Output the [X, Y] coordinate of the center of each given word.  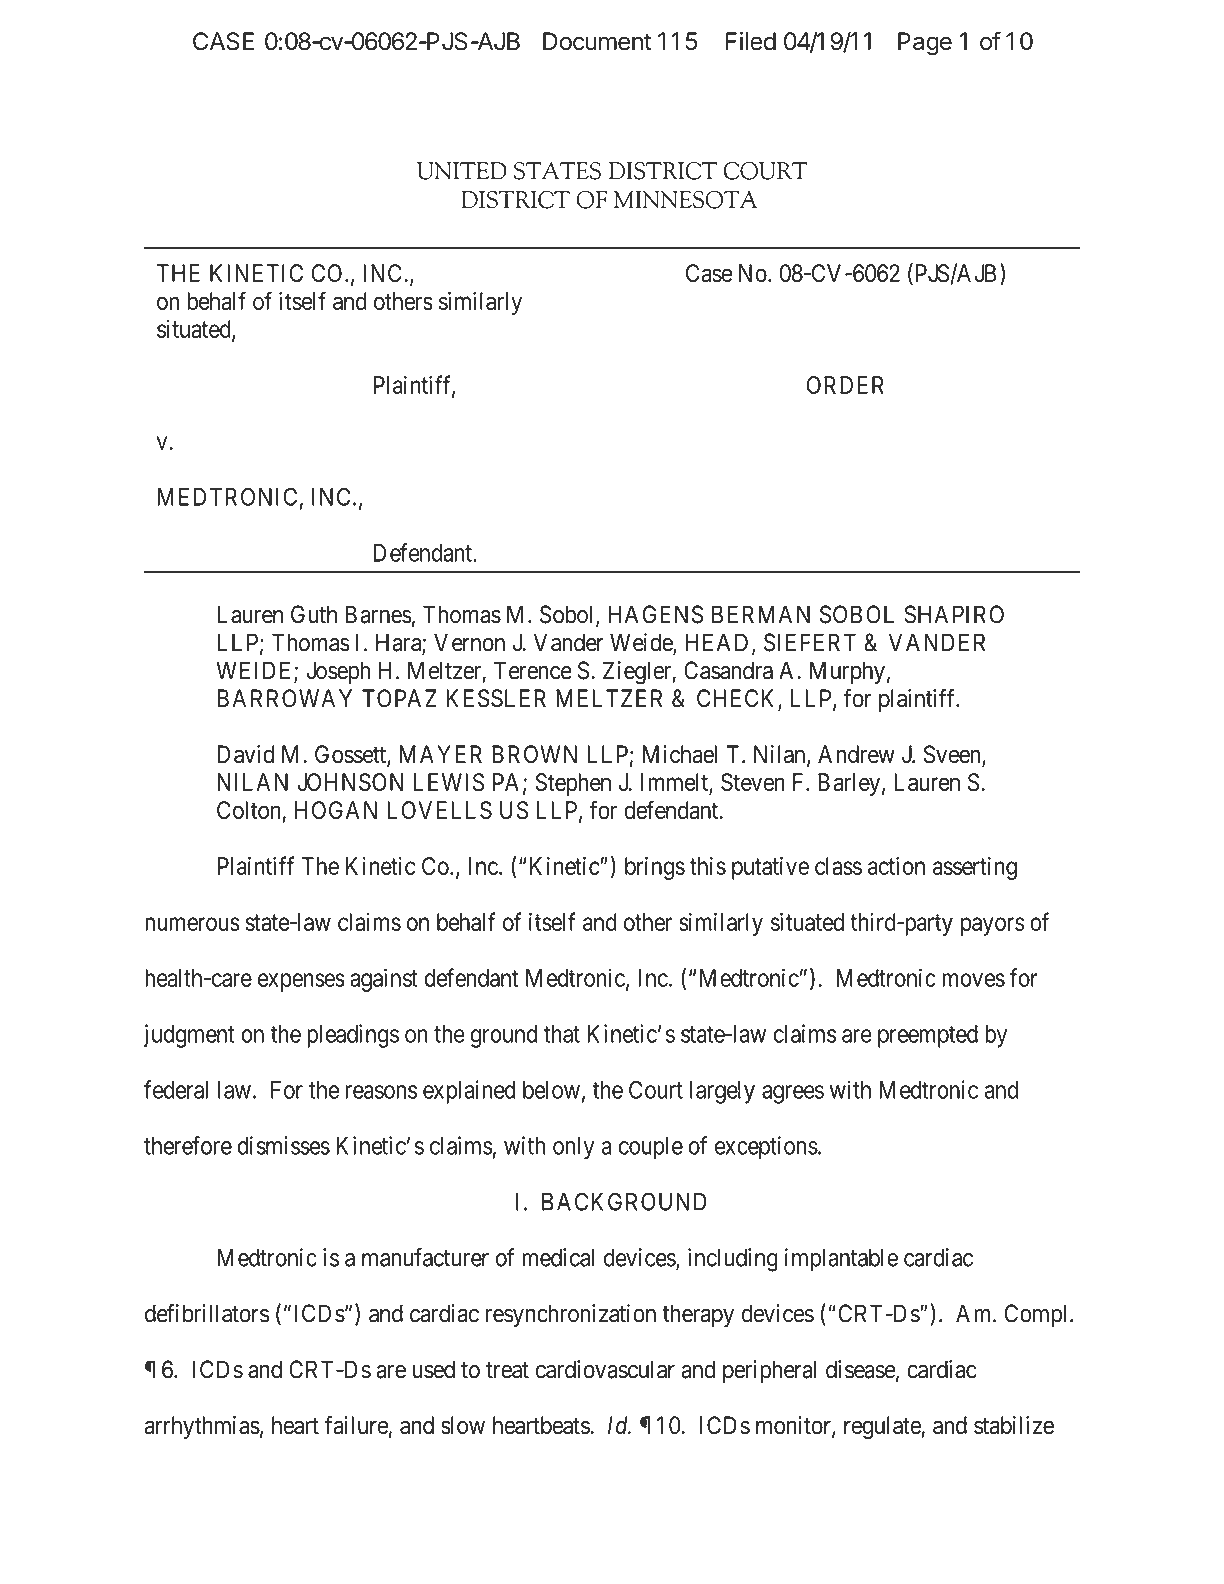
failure [357, 1425]
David [246, 754]
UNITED [462, 171]
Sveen [953, 755]
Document [597, 41]
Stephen [573, 784]
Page [925, 43]
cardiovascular [605, 1369]
